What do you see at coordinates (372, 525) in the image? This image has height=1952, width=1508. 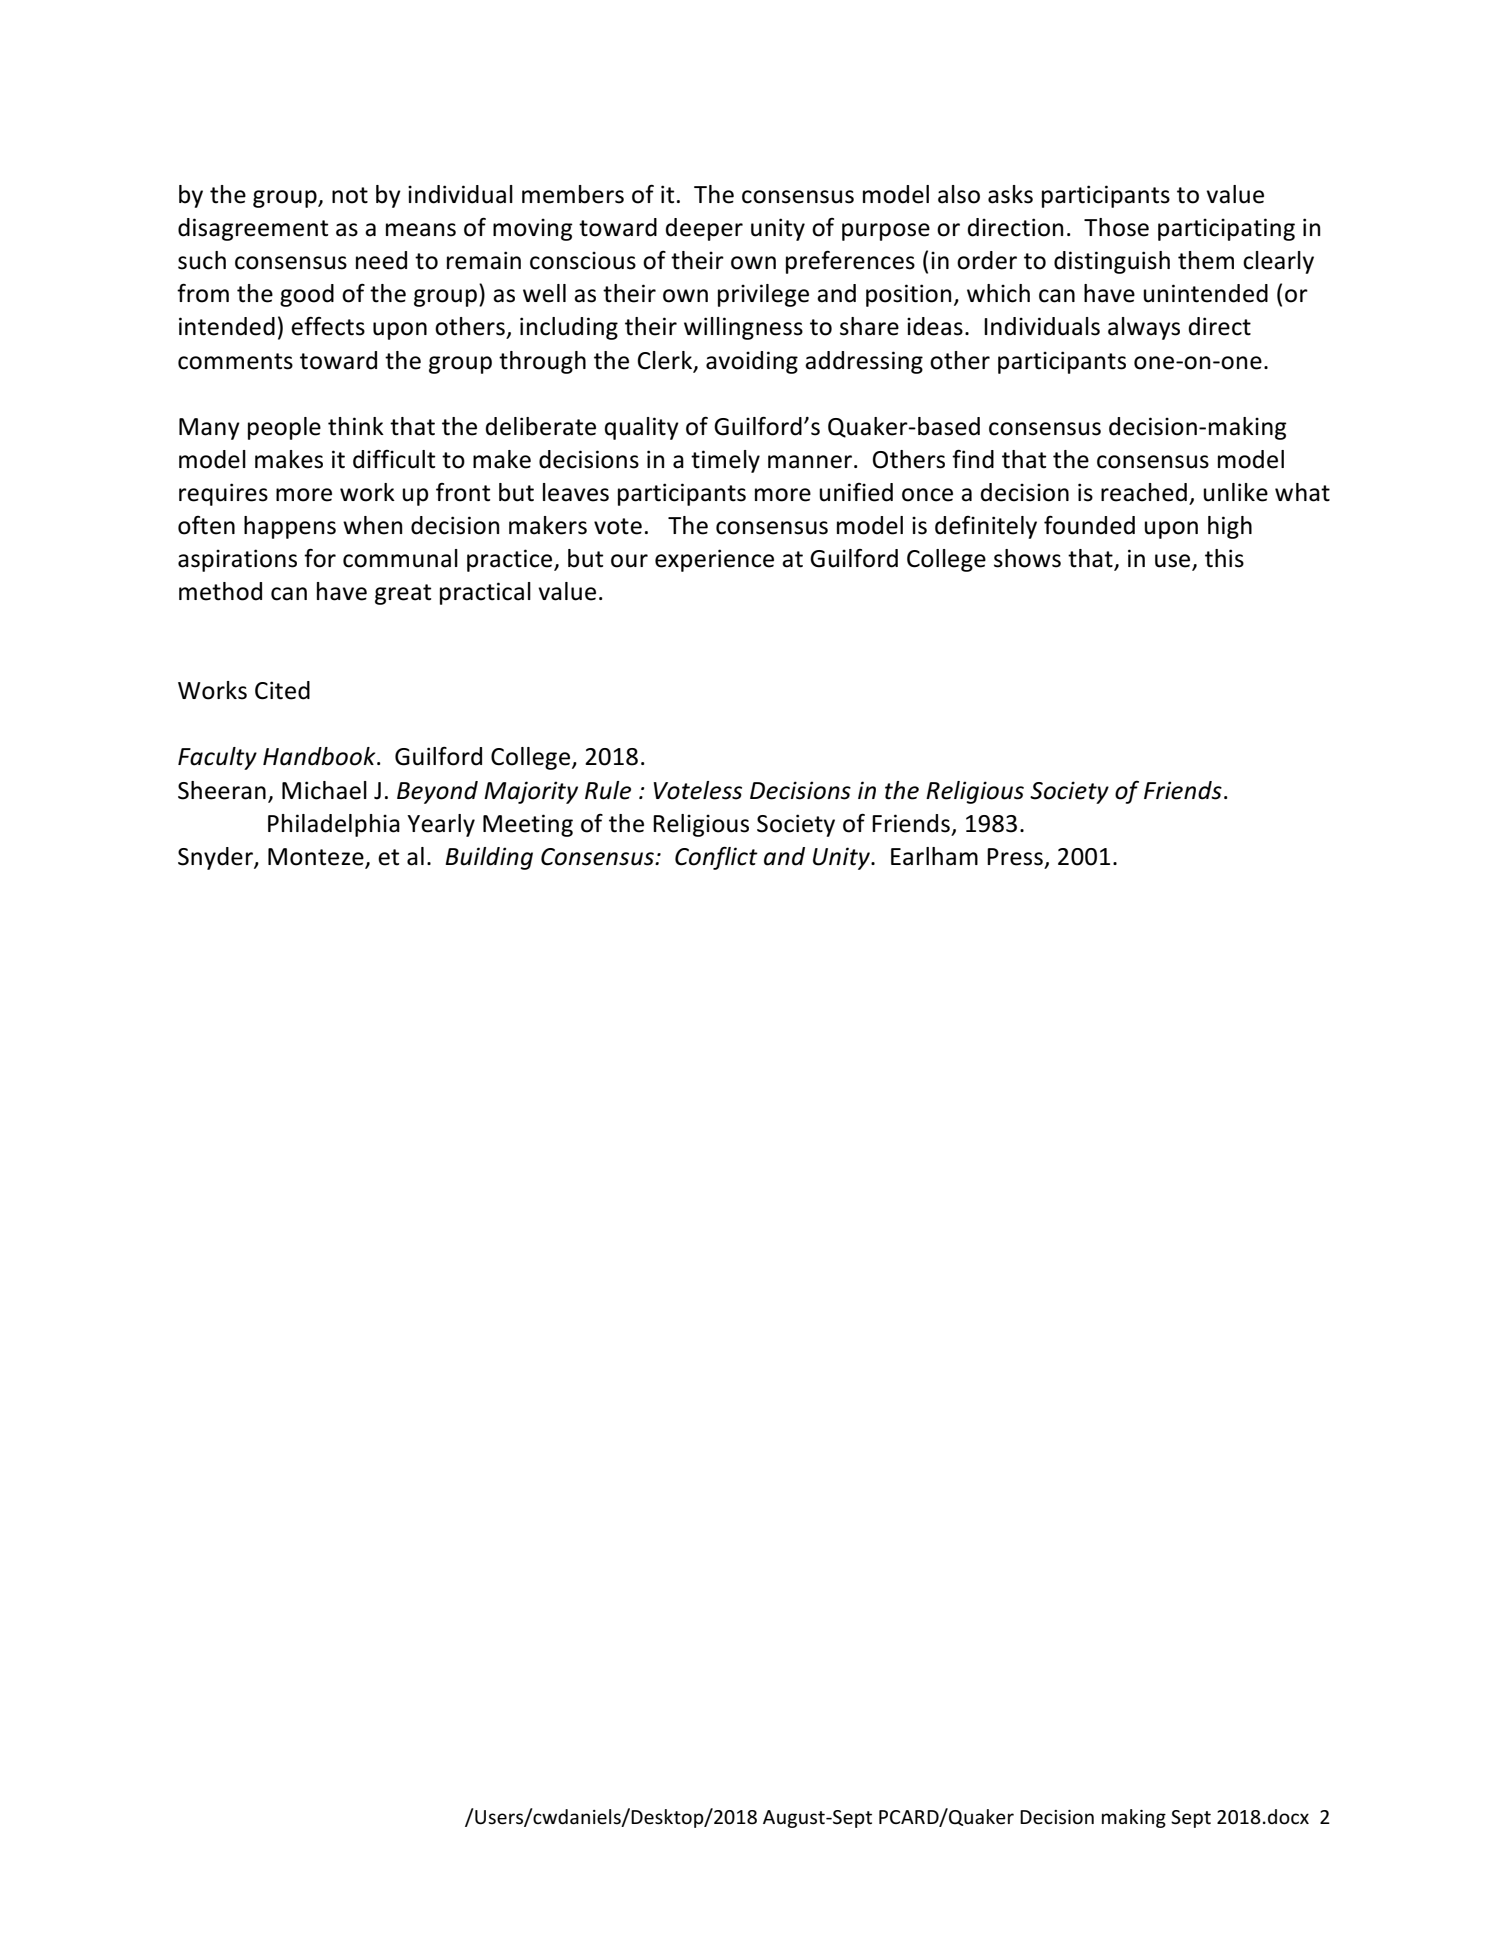 I see `when` at bounding box center [372, 525].
